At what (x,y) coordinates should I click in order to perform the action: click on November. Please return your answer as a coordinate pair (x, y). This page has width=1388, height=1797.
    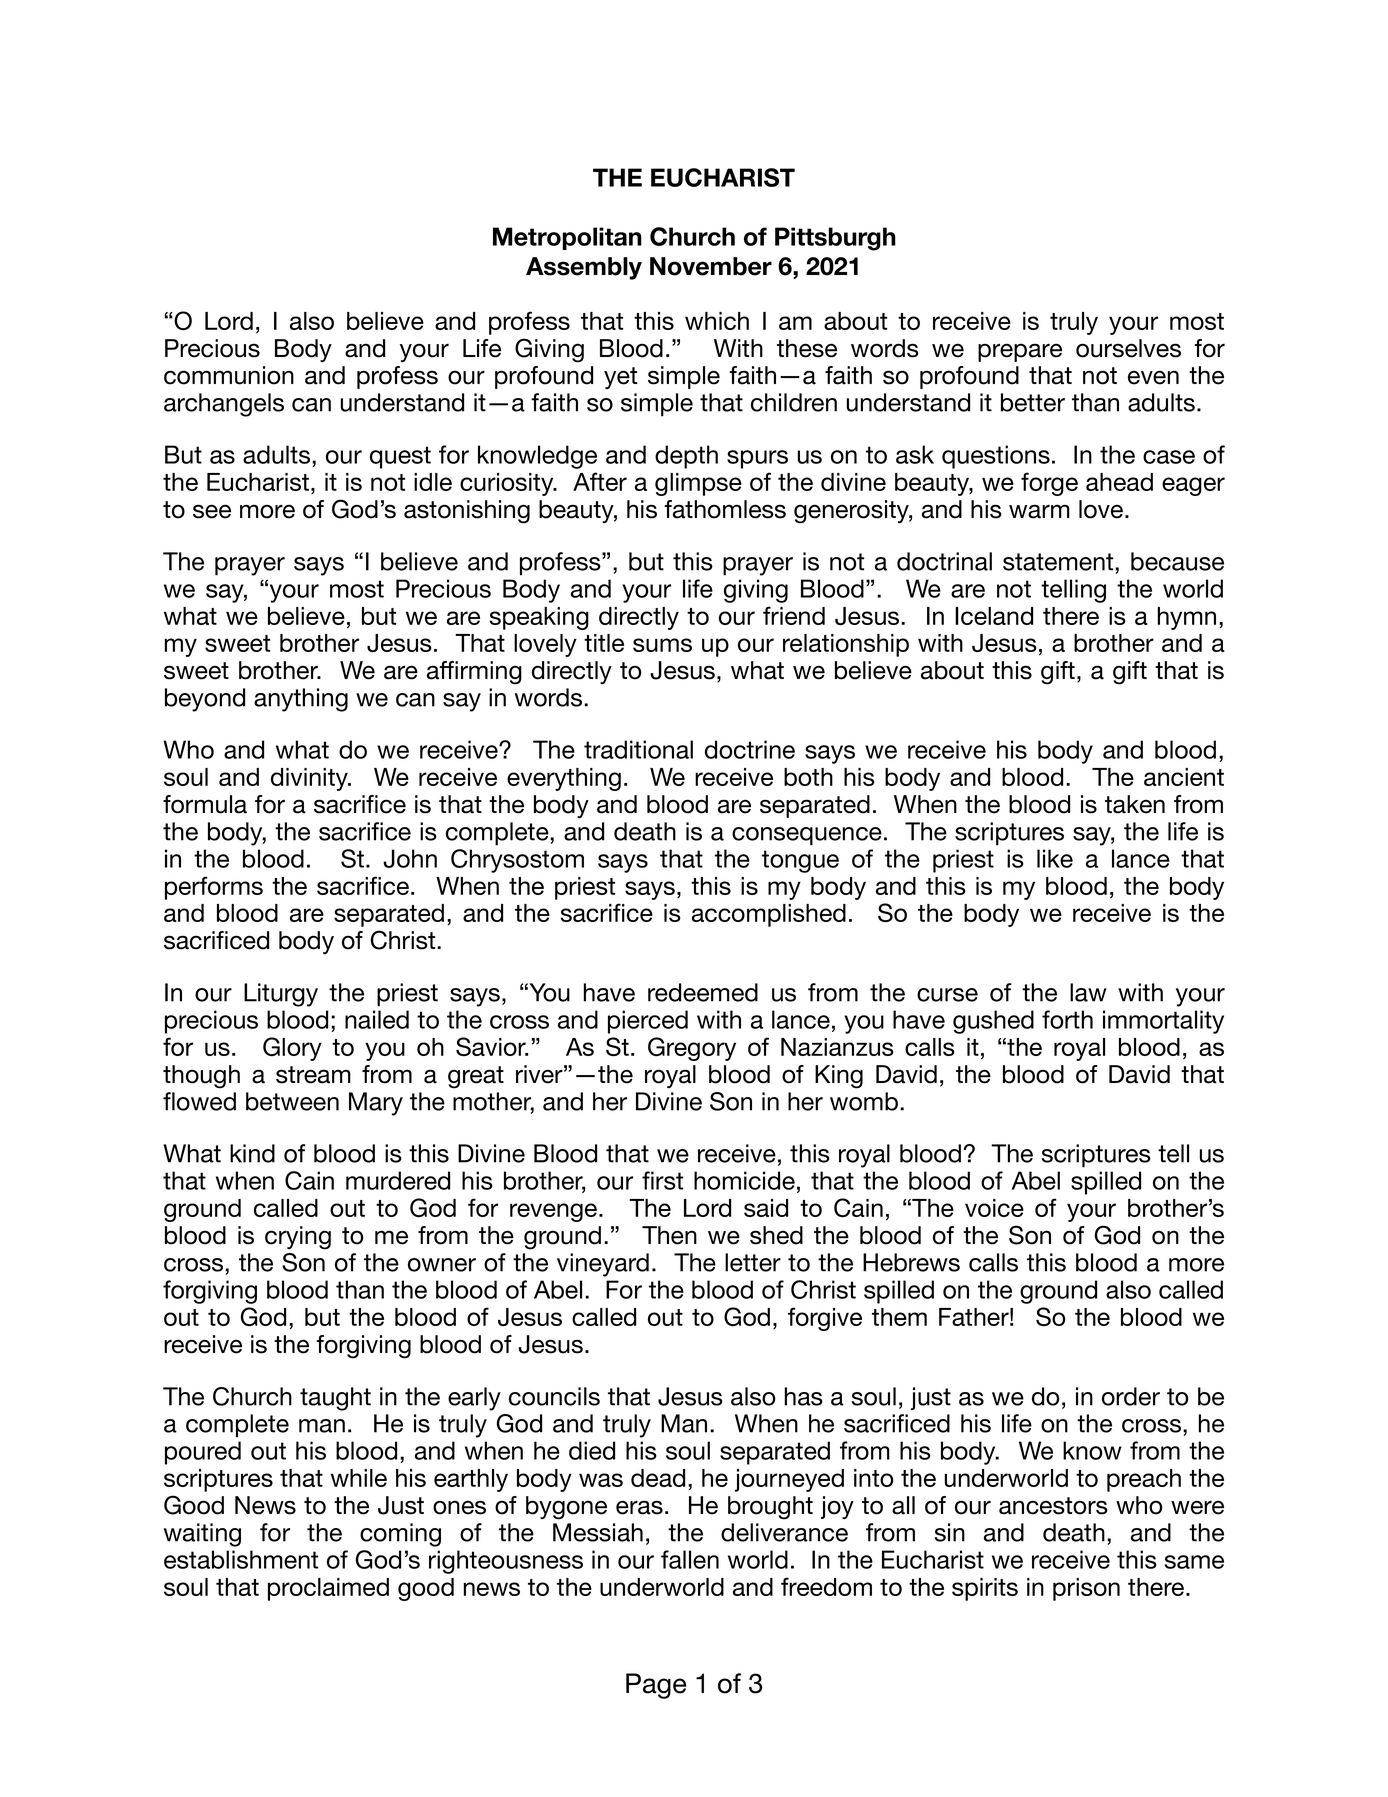
    Looking at the image, I should click on (711, 266).
